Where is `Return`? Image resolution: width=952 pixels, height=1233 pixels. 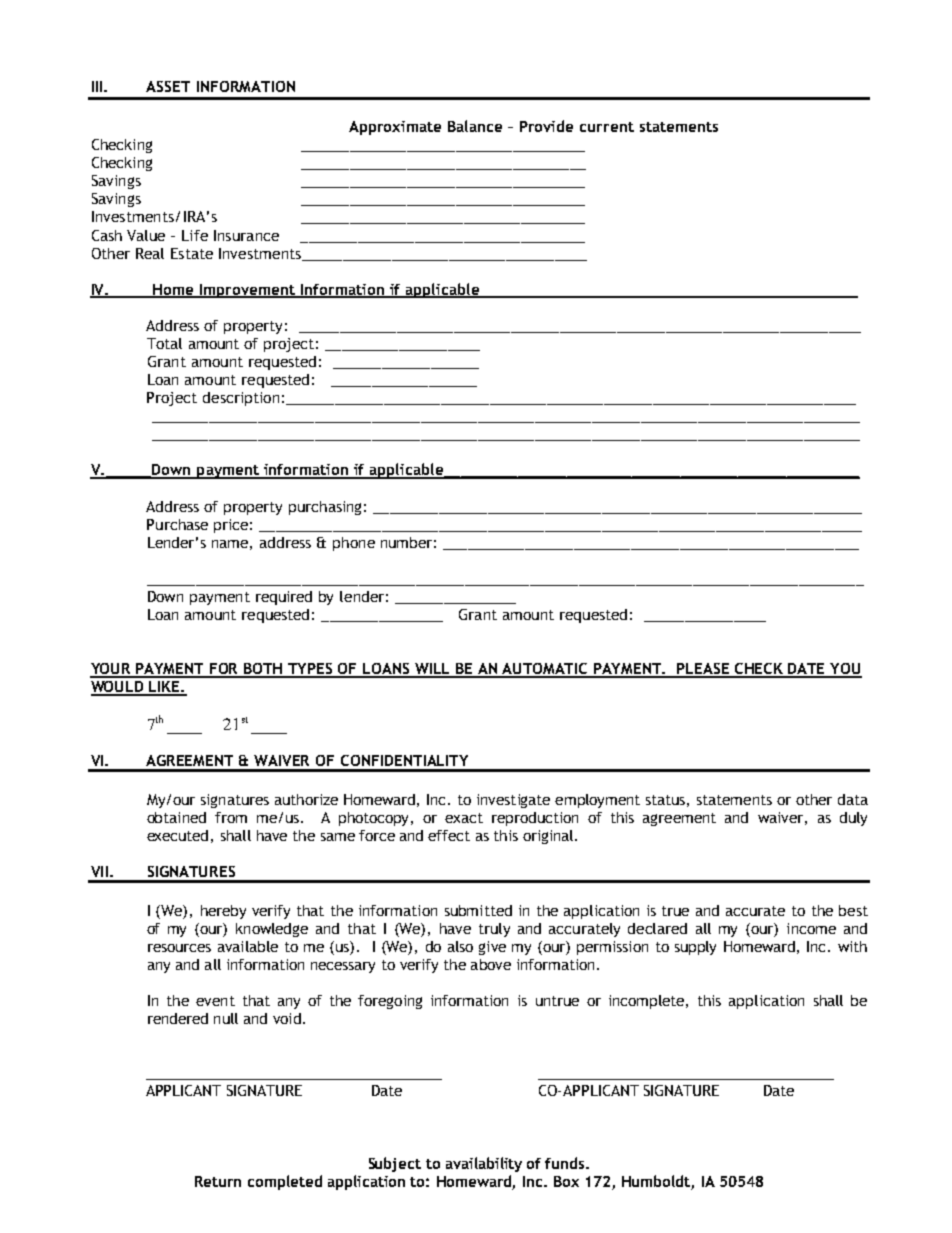 Return is located at coordinates (218, 1181).
